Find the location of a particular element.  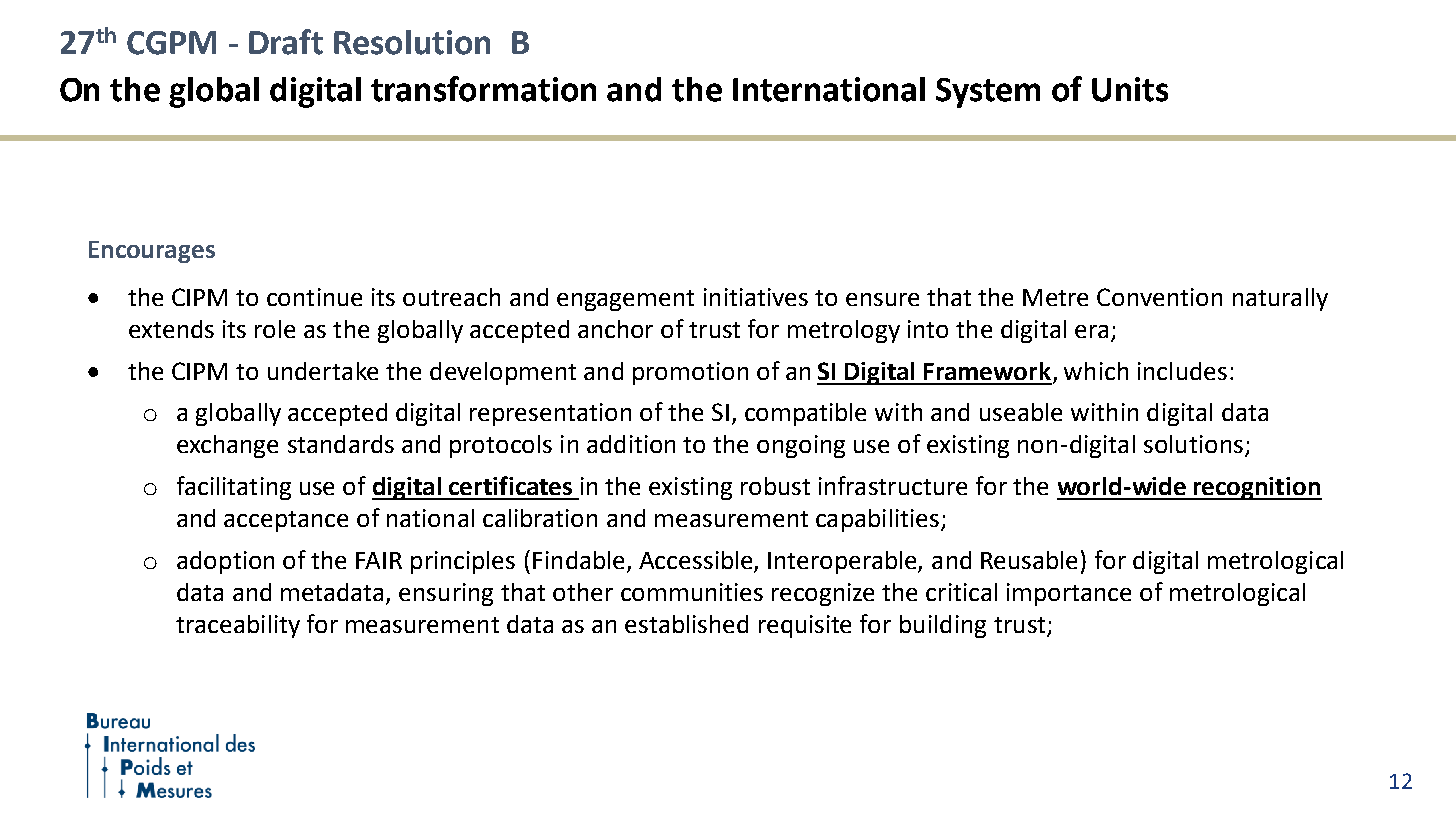

includes is located at coordinates (1182, 371).
